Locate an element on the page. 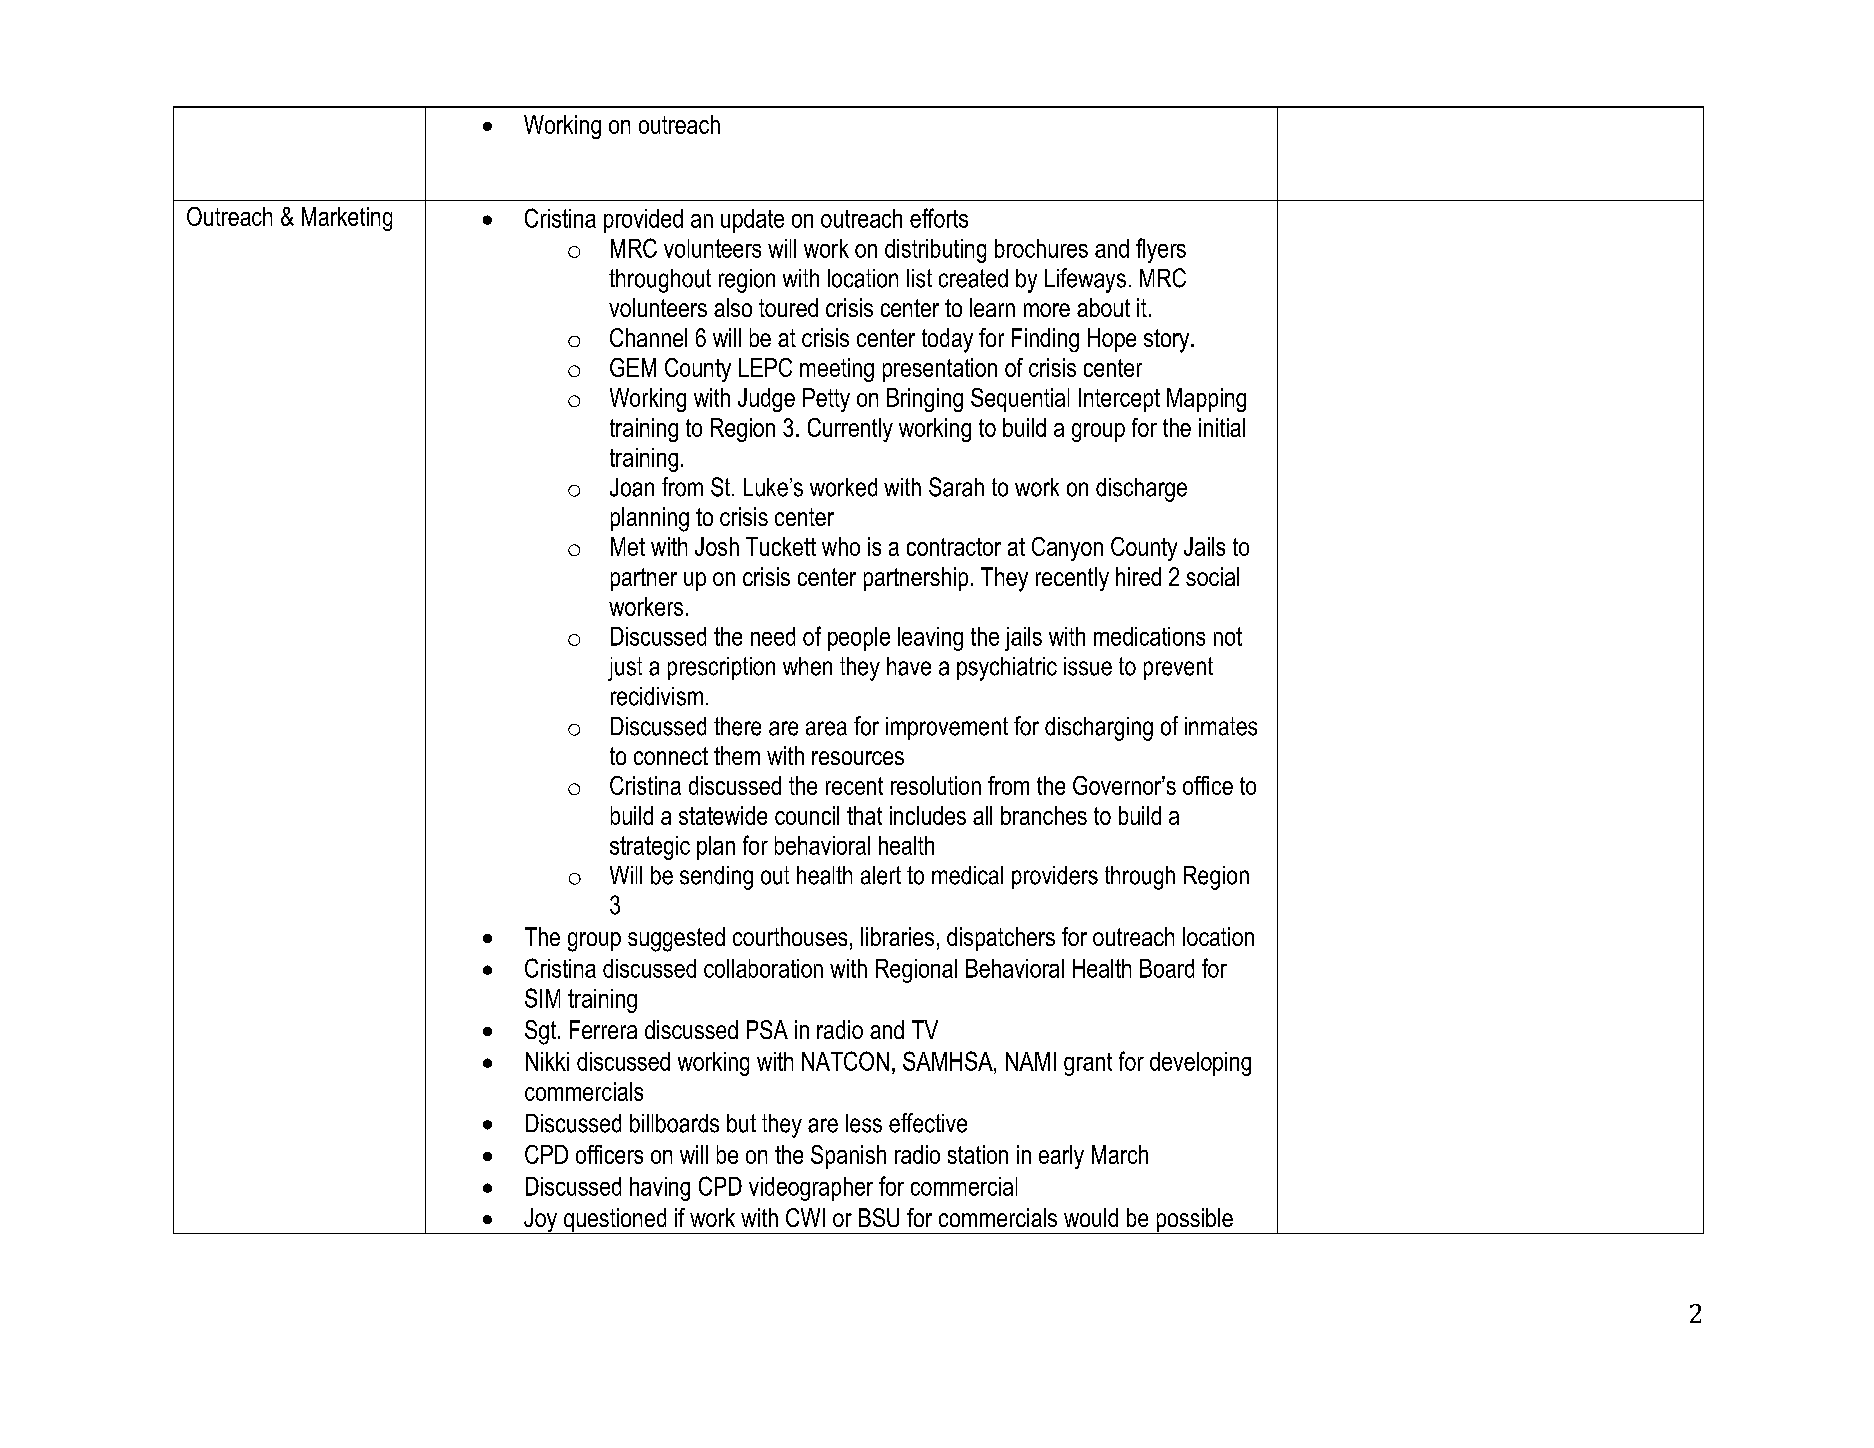 This document has height=1448, width=1874. SIM is located at coordinates (542, 998).
